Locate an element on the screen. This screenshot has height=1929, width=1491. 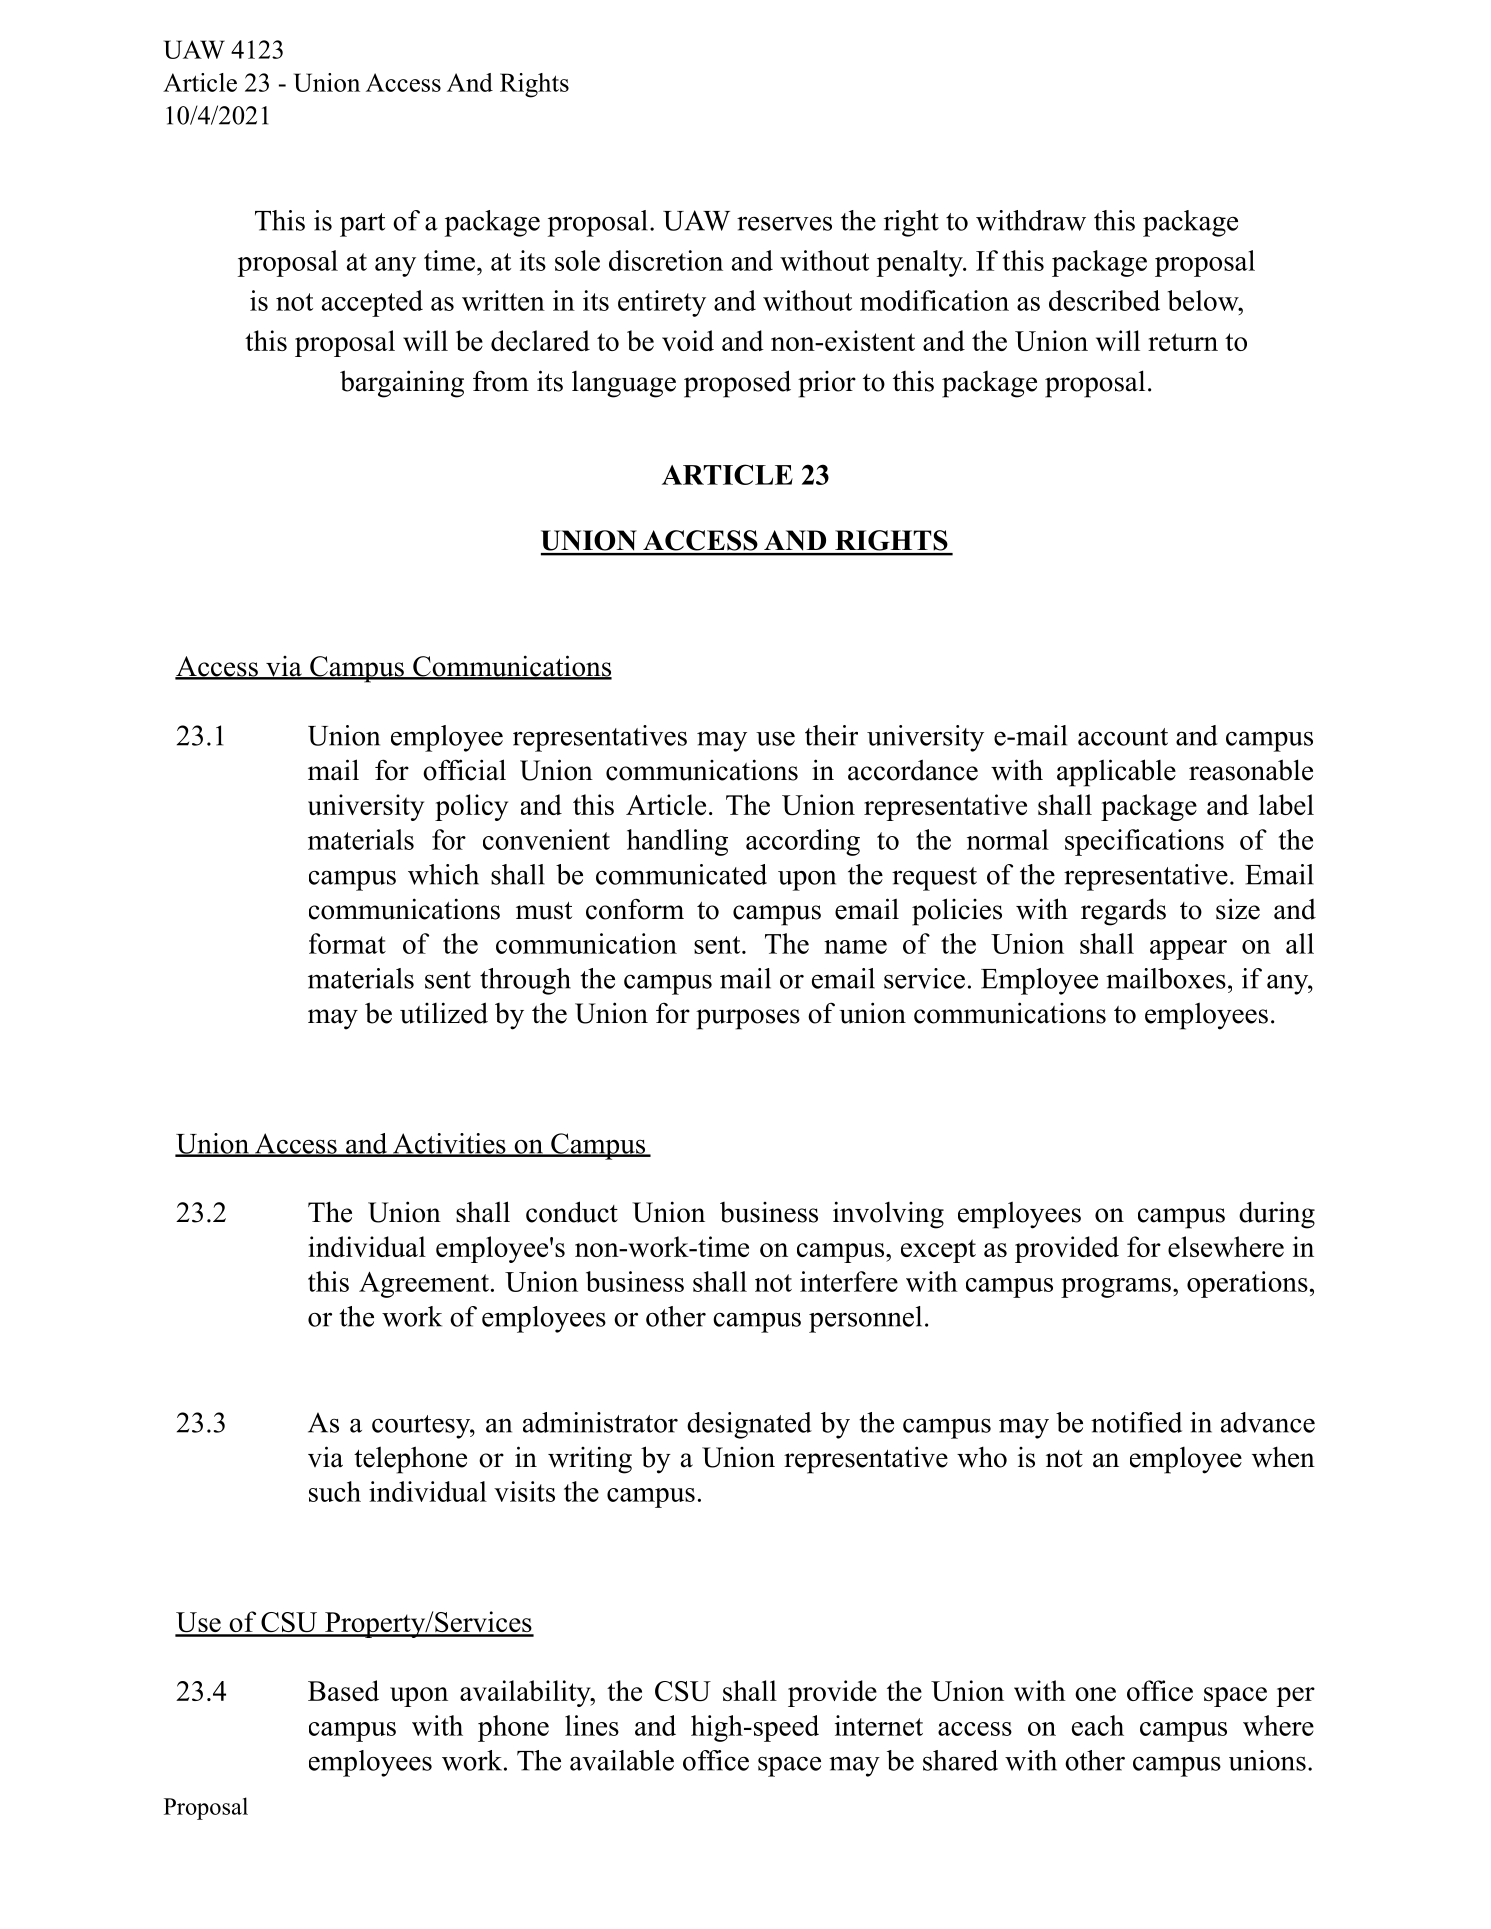
reserves is located at coordinates (784, 223).
